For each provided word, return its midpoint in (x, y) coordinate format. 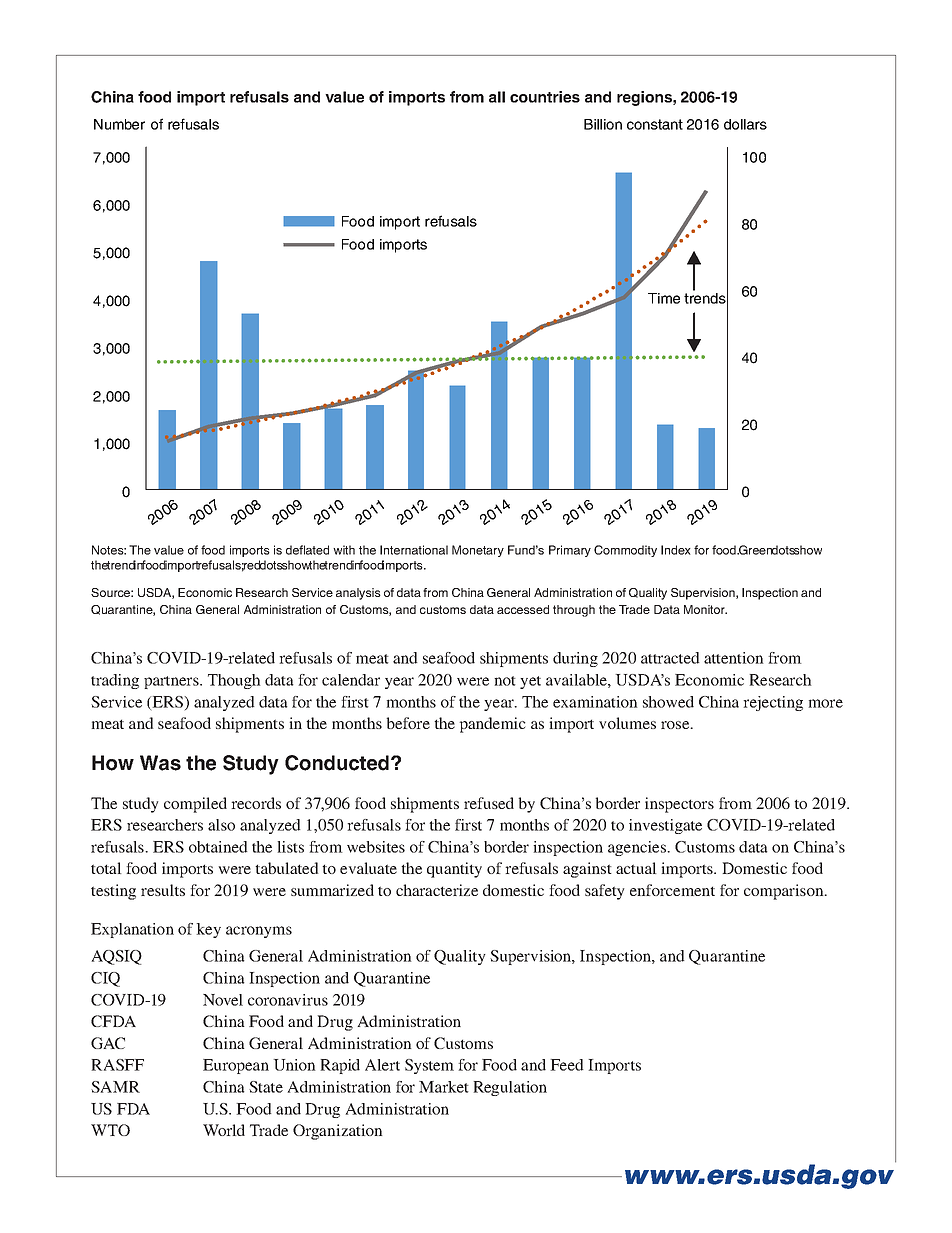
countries (545, 97)
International (414, 550)
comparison (785, 892)
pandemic (492, 725)
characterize (437, 890)
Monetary (478, 551)
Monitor (705, 609)
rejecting (773, 703)
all (497, 97)
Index (676, 550)
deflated (307, 550)
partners (172, 682)
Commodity (625, 551)
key (208, 930)
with (344, 550)
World (224, 1130)
